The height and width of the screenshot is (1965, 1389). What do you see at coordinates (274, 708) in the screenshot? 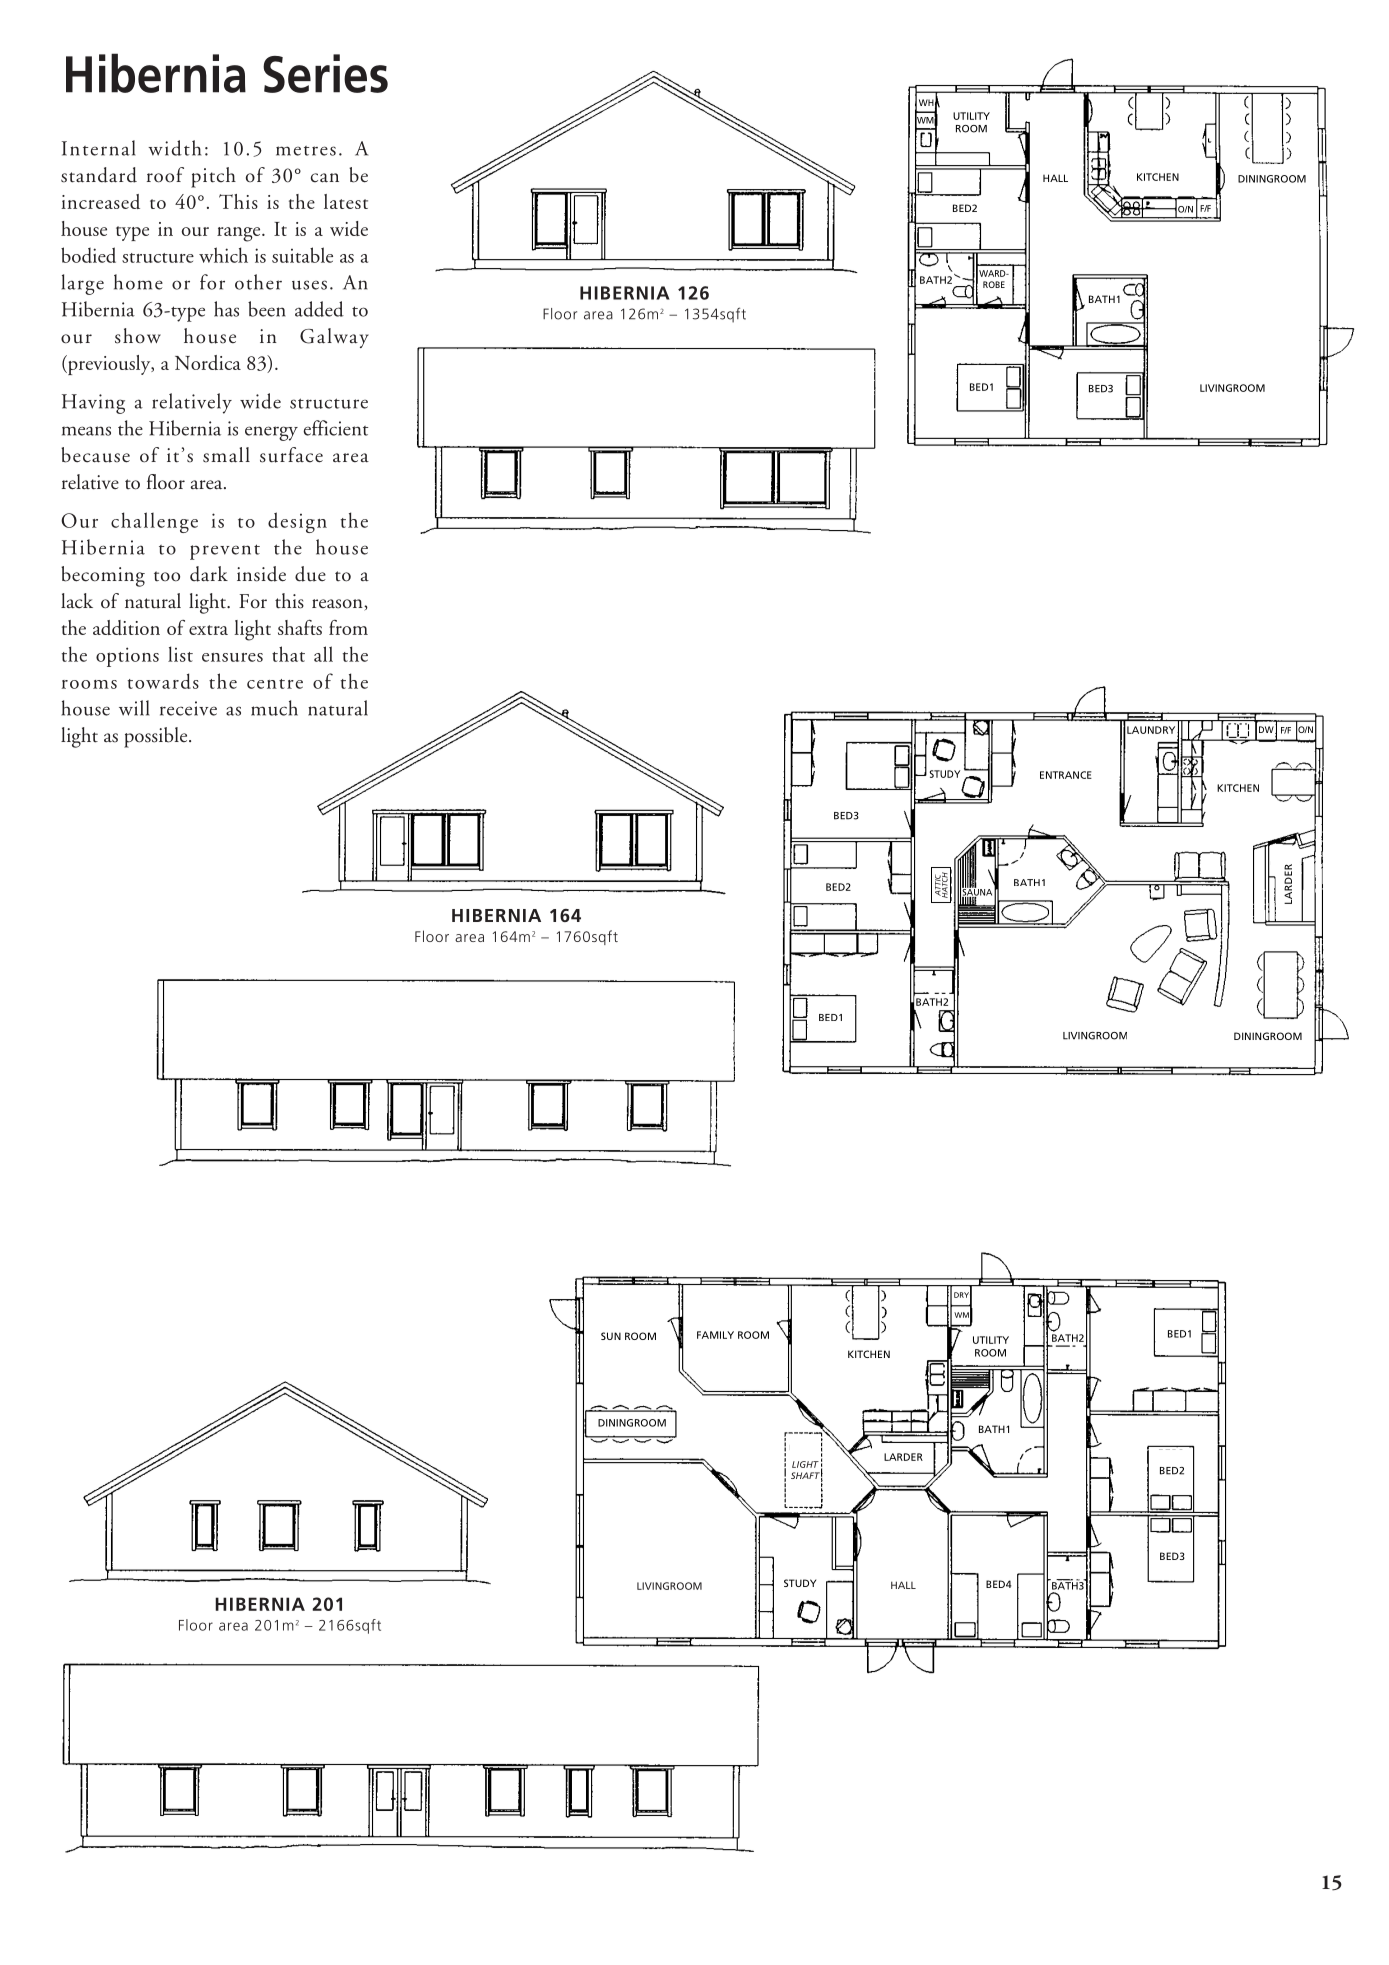
I see `much` at bounding box center [274, 708].
